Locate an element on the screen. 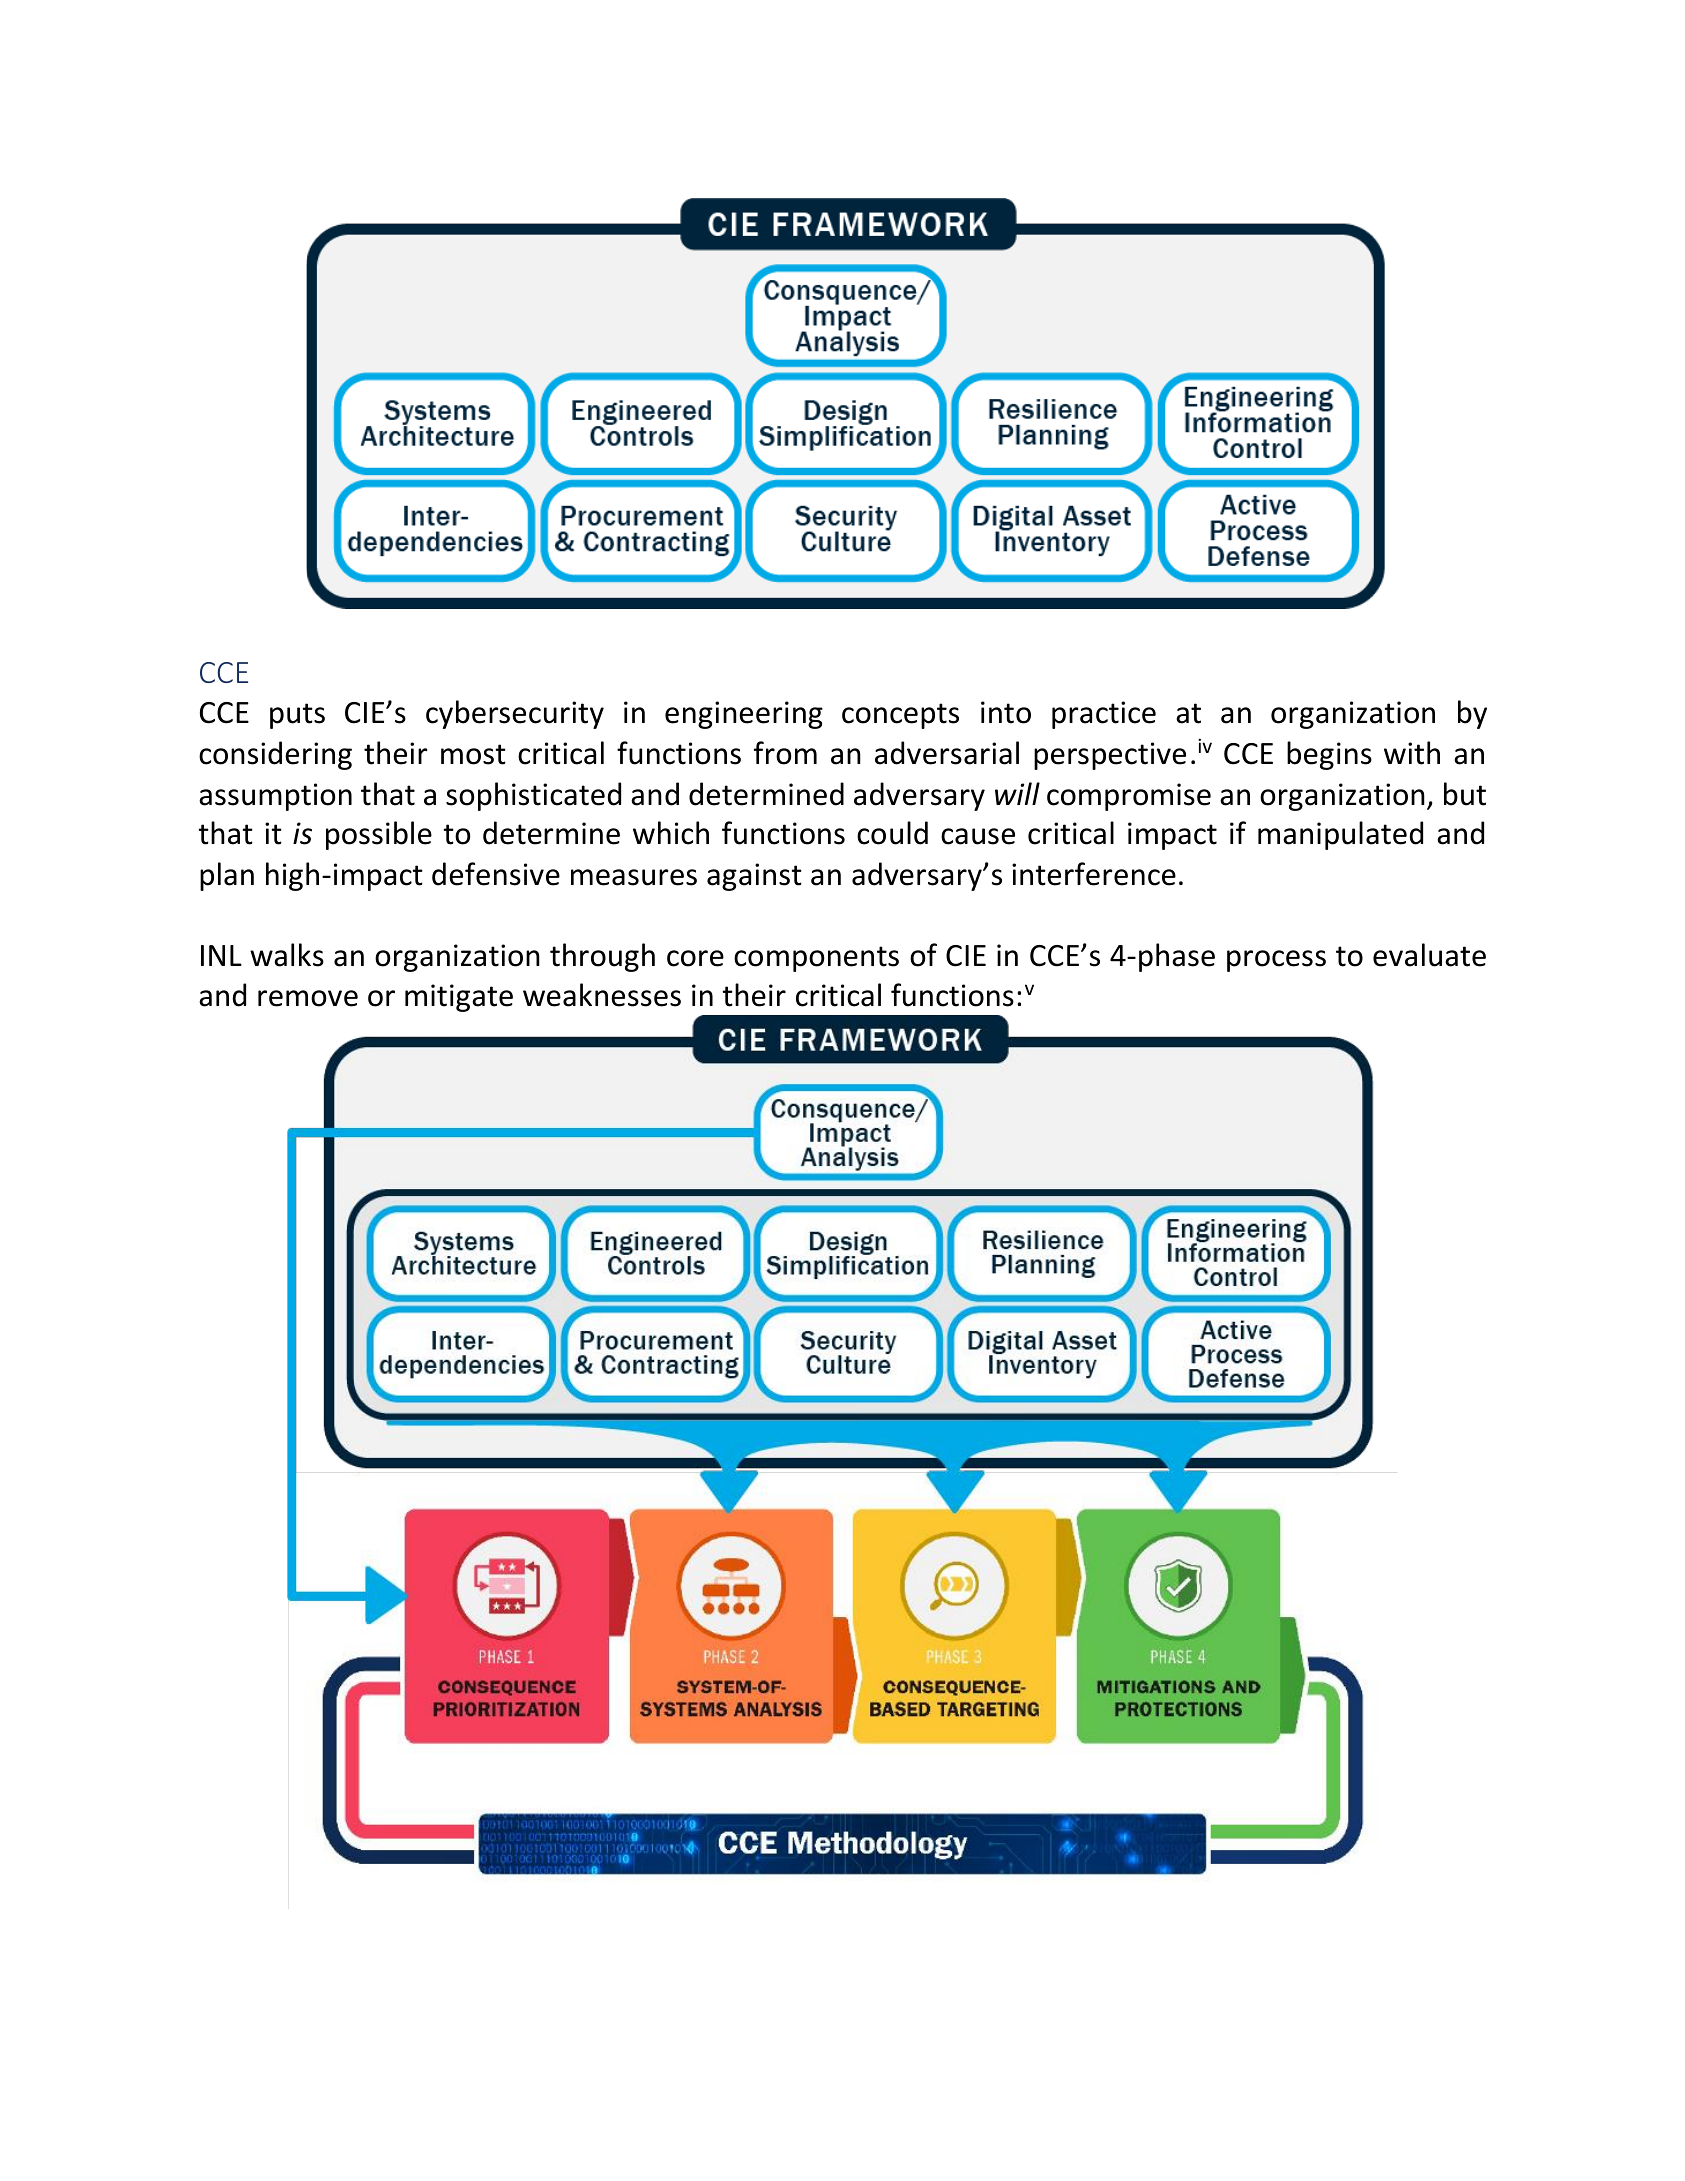  concepts is located at coordinates (900, 716).
